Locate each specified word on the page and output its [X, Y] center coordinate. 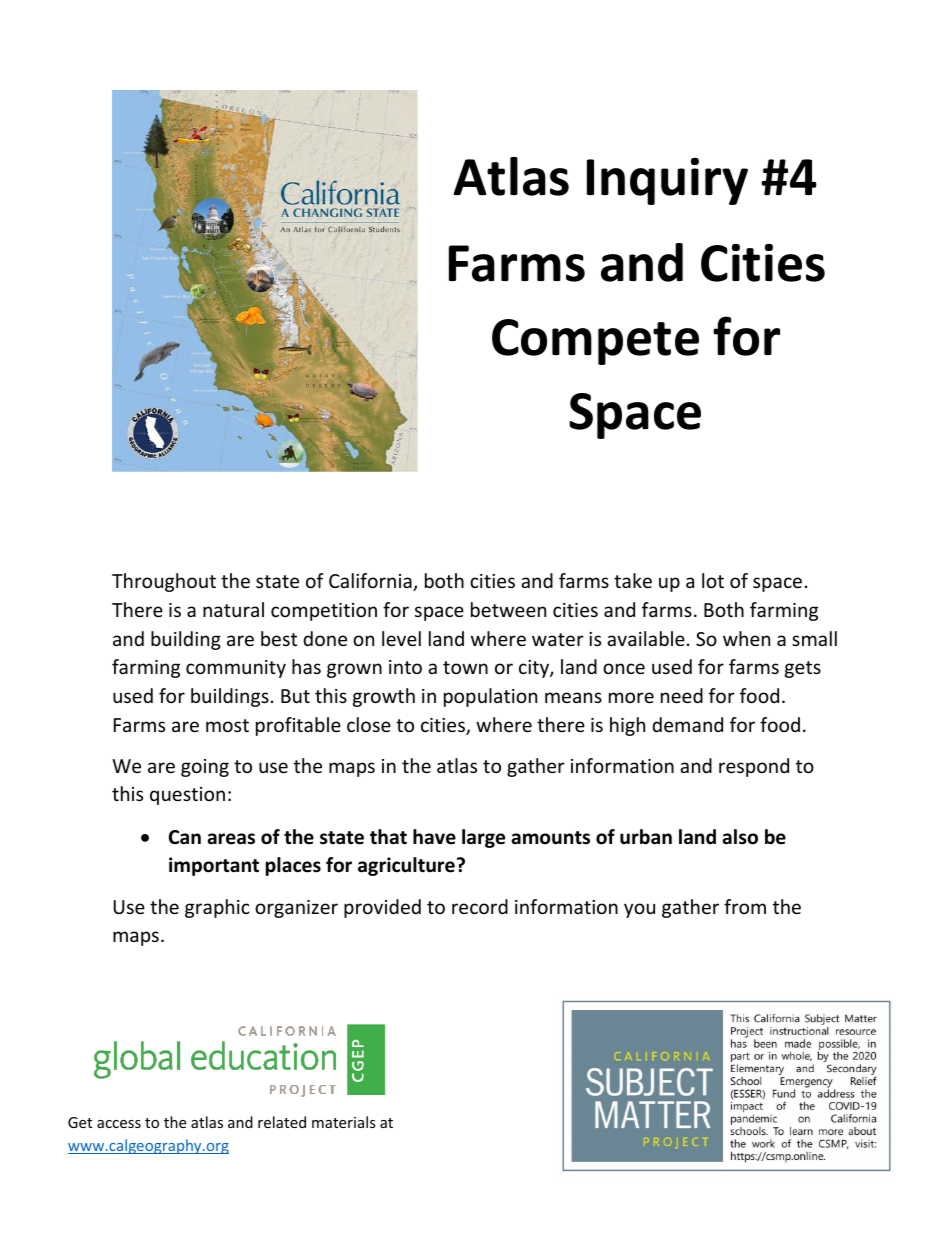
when [746, 638]
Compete [595, 342]
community [236, 669]
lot [713, 580]
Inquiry [667, 181]
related [282, 1122]
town [465, 667]
